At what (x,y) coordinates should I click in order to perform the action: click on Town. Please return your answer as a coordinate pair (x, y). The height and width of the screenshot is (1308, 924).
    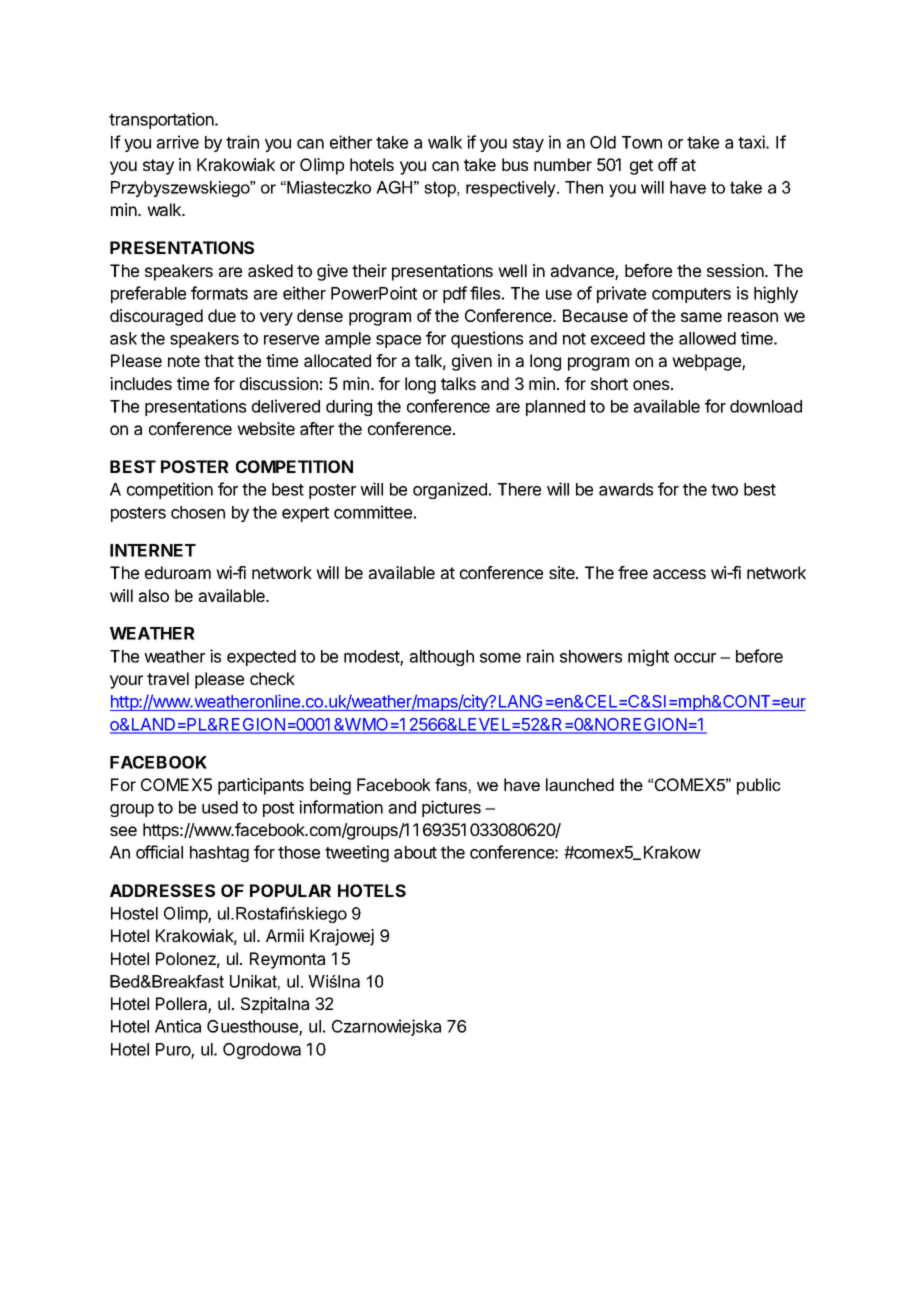
    Looking at the image, I should click on (642, 142).
